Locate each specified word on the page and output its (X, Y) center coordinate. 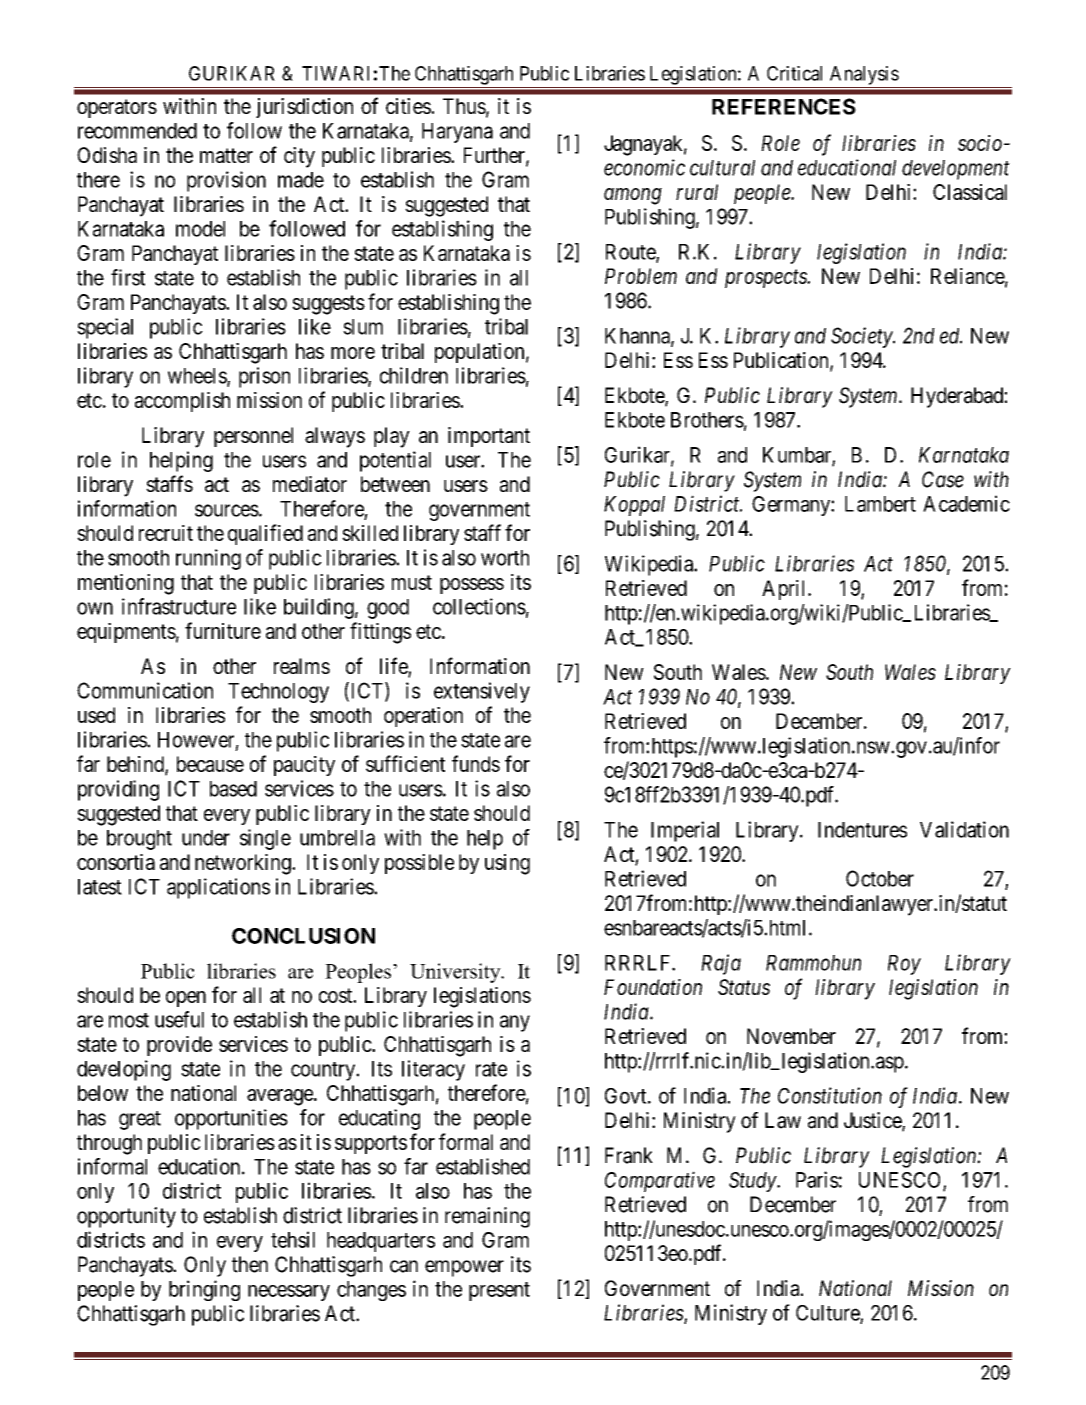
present (499, 1291)
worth (505, 558)
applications (218, 888)
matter (226, 155)
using (507, 864)
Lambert (880, 504)
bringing (204, 1290)
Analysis (864, 75)
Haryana (457, 133)
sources (227, 510)
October (880, 878)
